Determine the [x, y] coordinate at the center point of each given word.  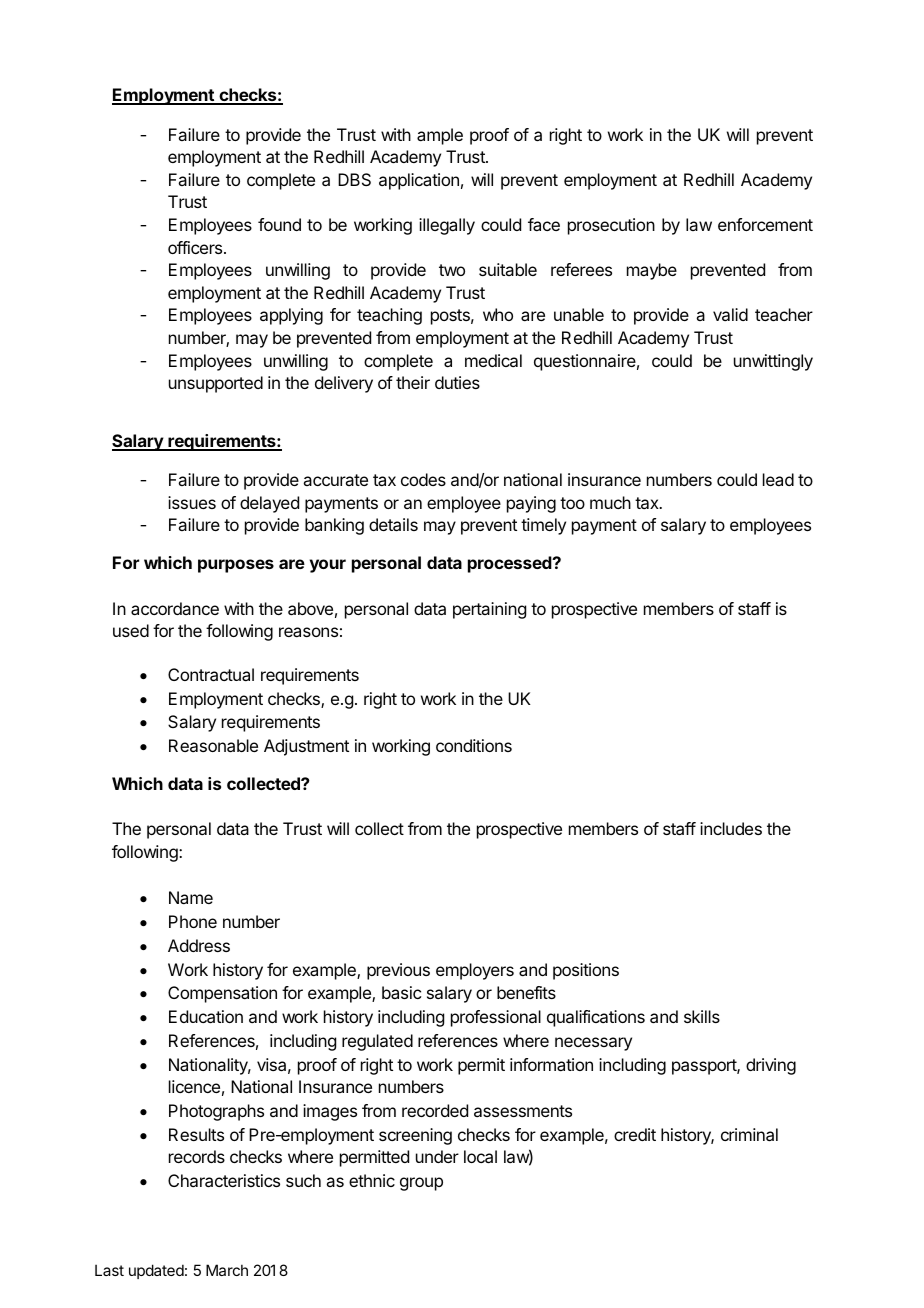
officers [196, 247]
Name [191, 897]
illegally [447, 226]
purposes [236, 566]
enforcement [765, 224]
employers [475, 971]
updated [156, 1271]
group [421, 1184]
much [610, 502]
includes [731, 828]
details [393, 524]
